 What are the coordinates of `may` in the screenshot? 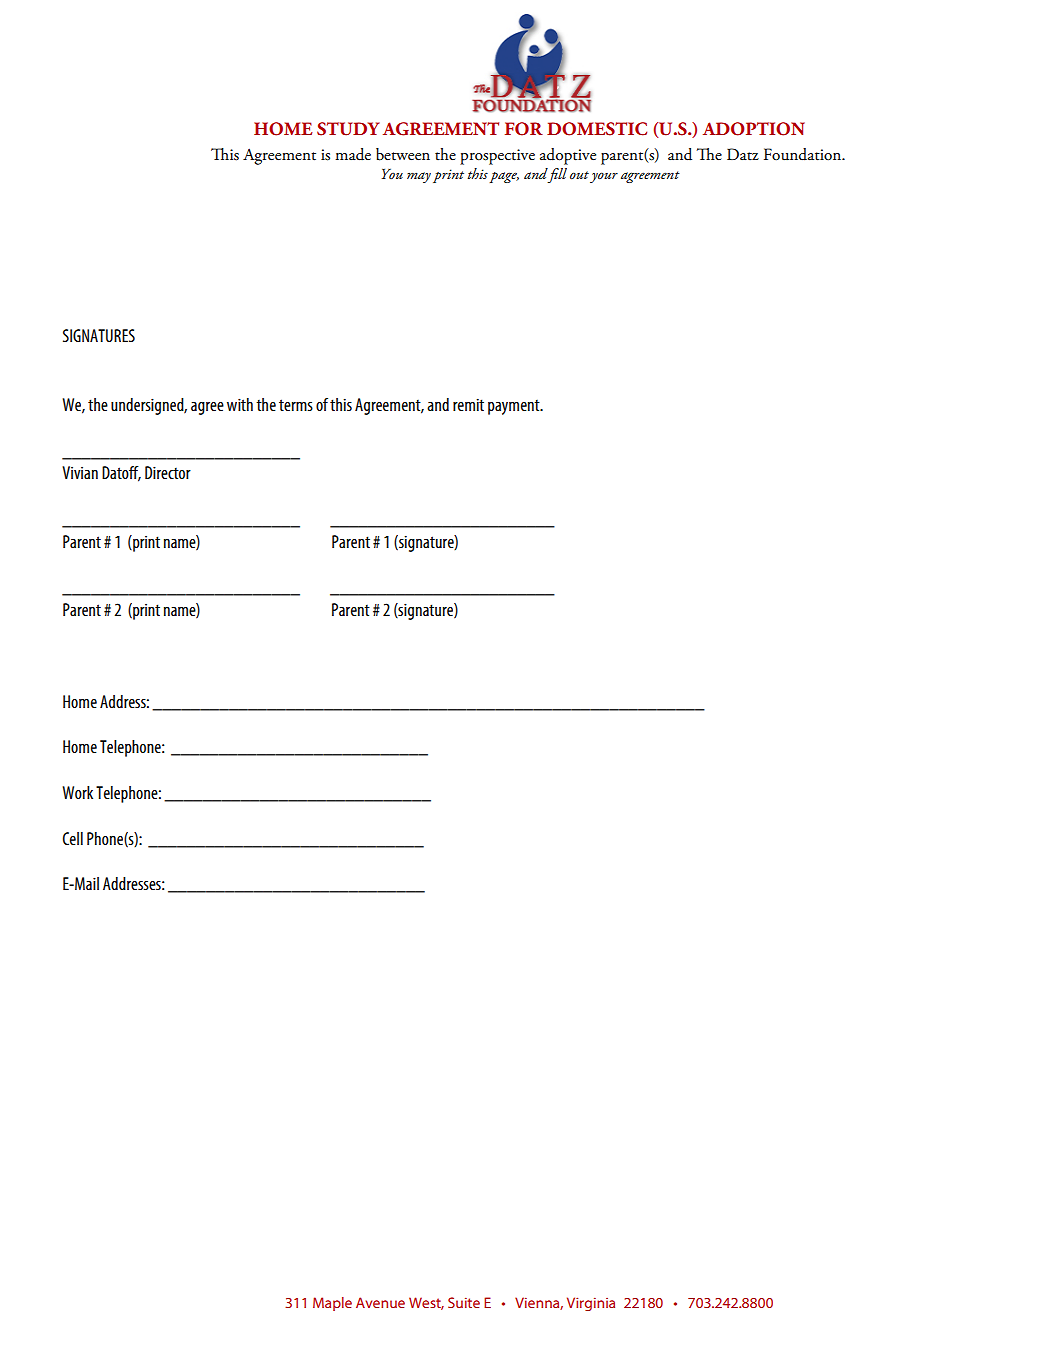 It's located at (419, 177).
